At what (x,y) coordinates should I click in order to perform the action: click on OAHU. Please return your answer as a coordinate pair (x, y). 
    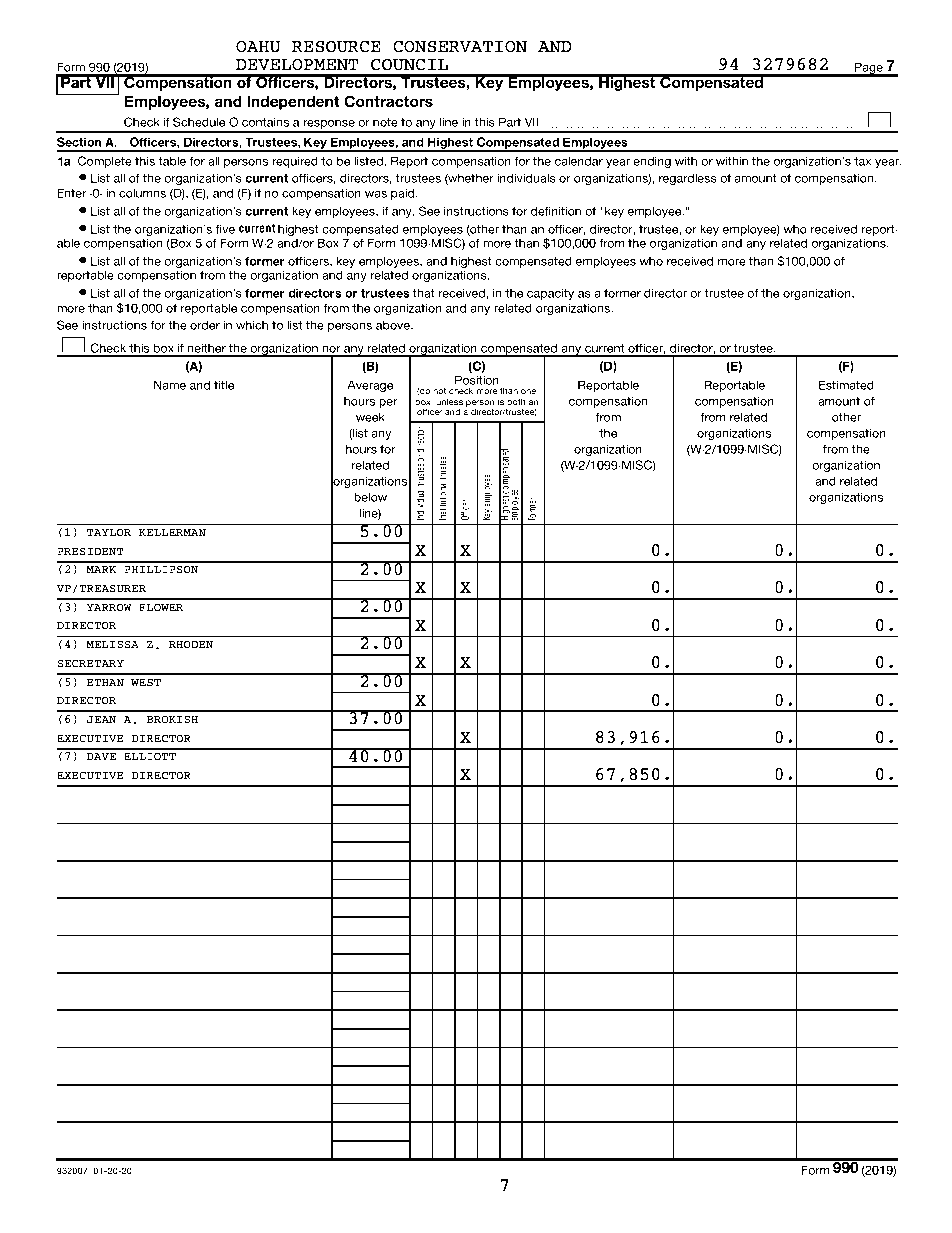
    Looking at the image, I should click on (258, 46).
